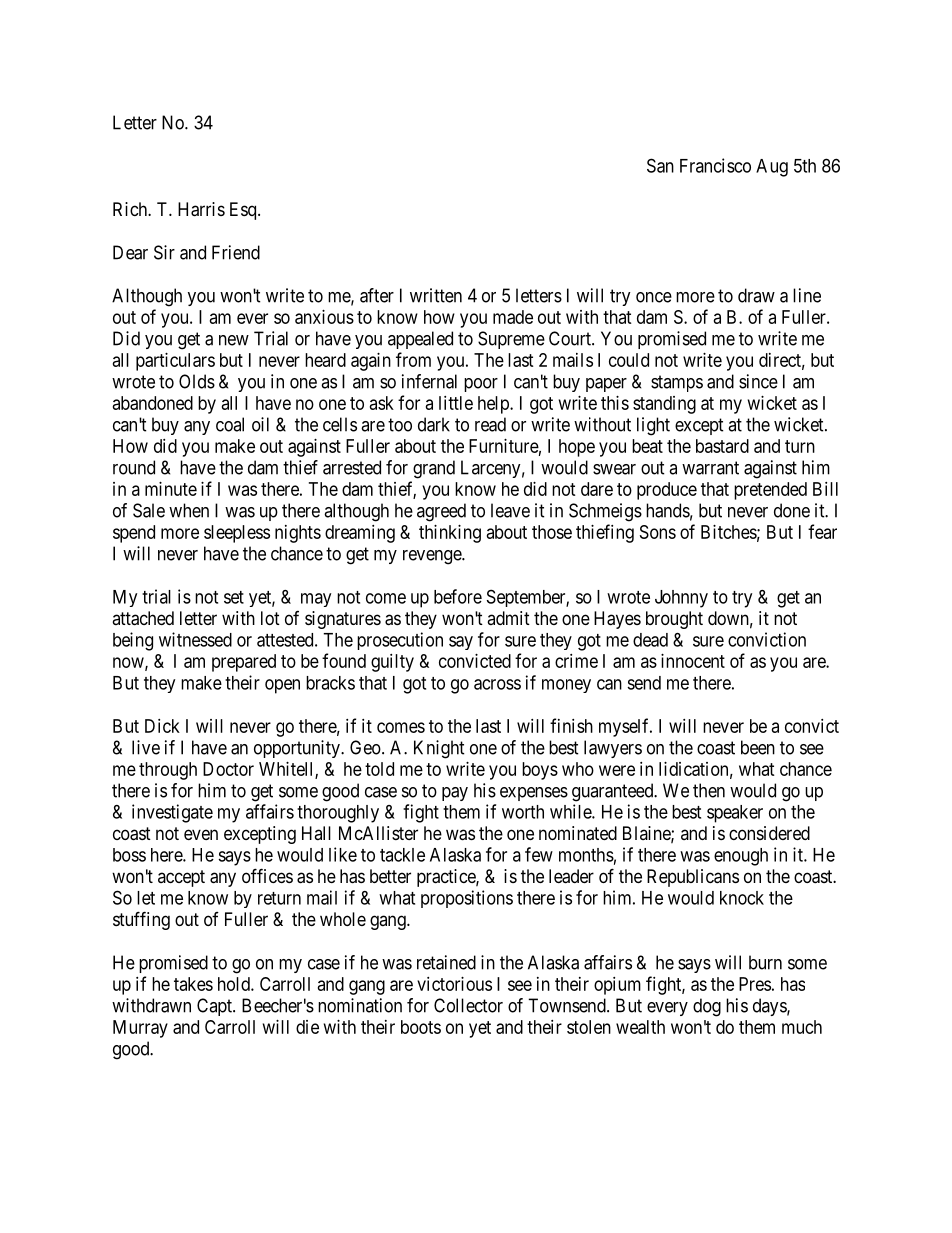  I want to click on Collector, so click(468, 1005).
